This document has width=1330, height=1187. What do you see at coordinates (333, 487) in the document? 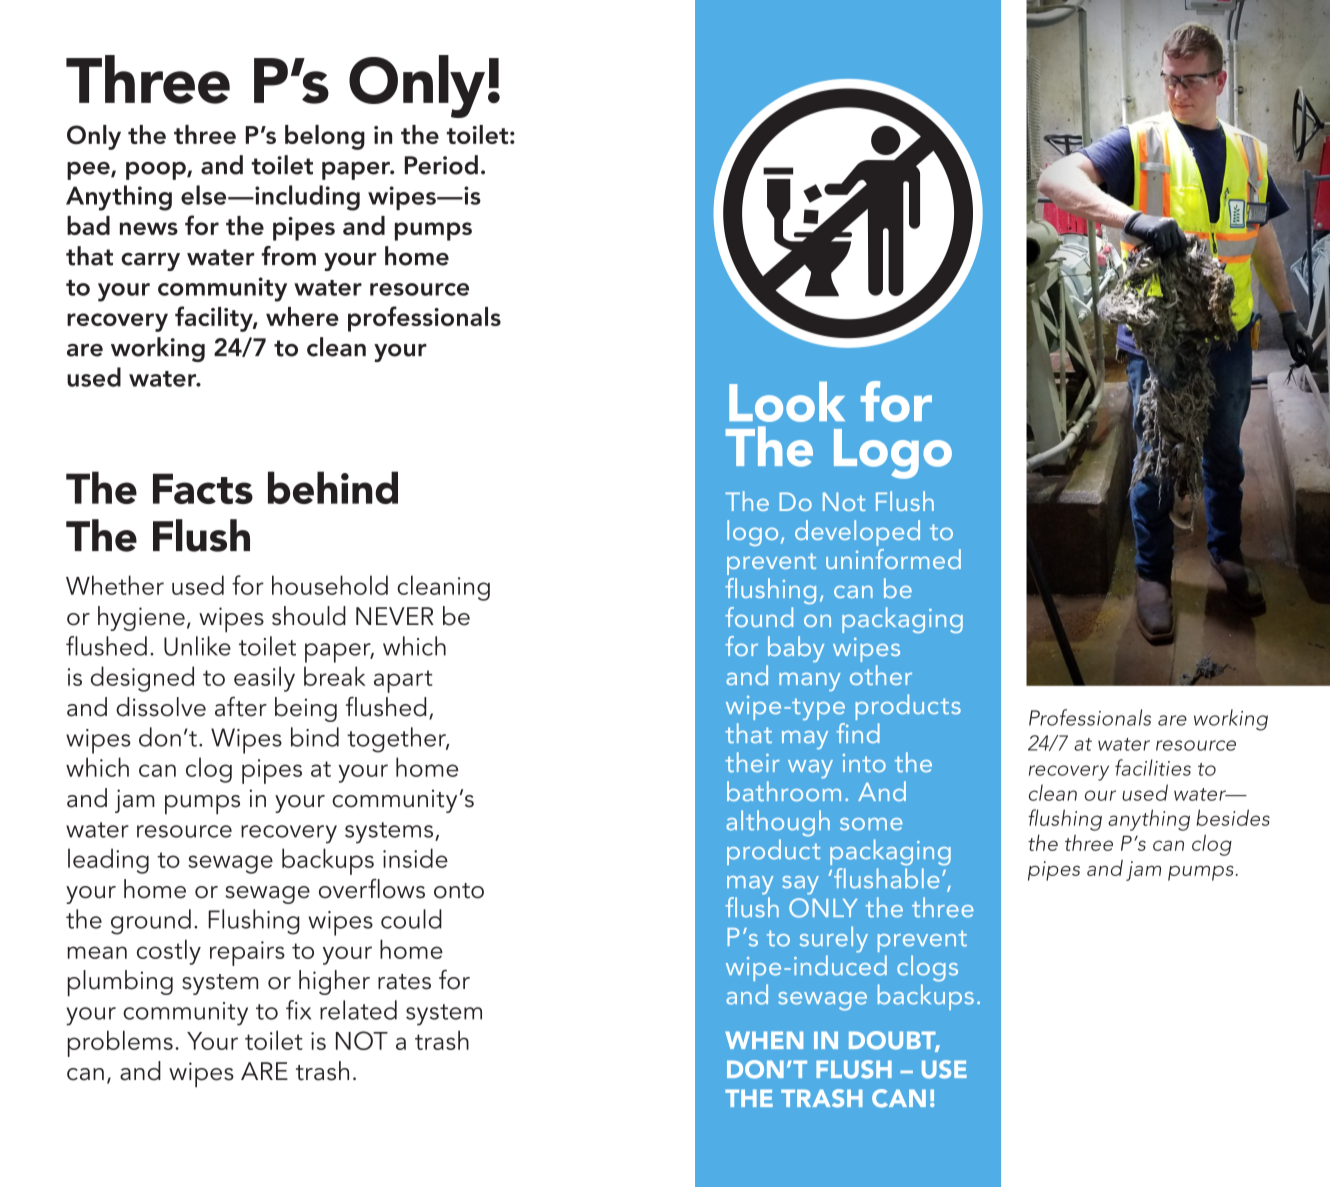
I see `behind` at bounding box center [333, 487].
